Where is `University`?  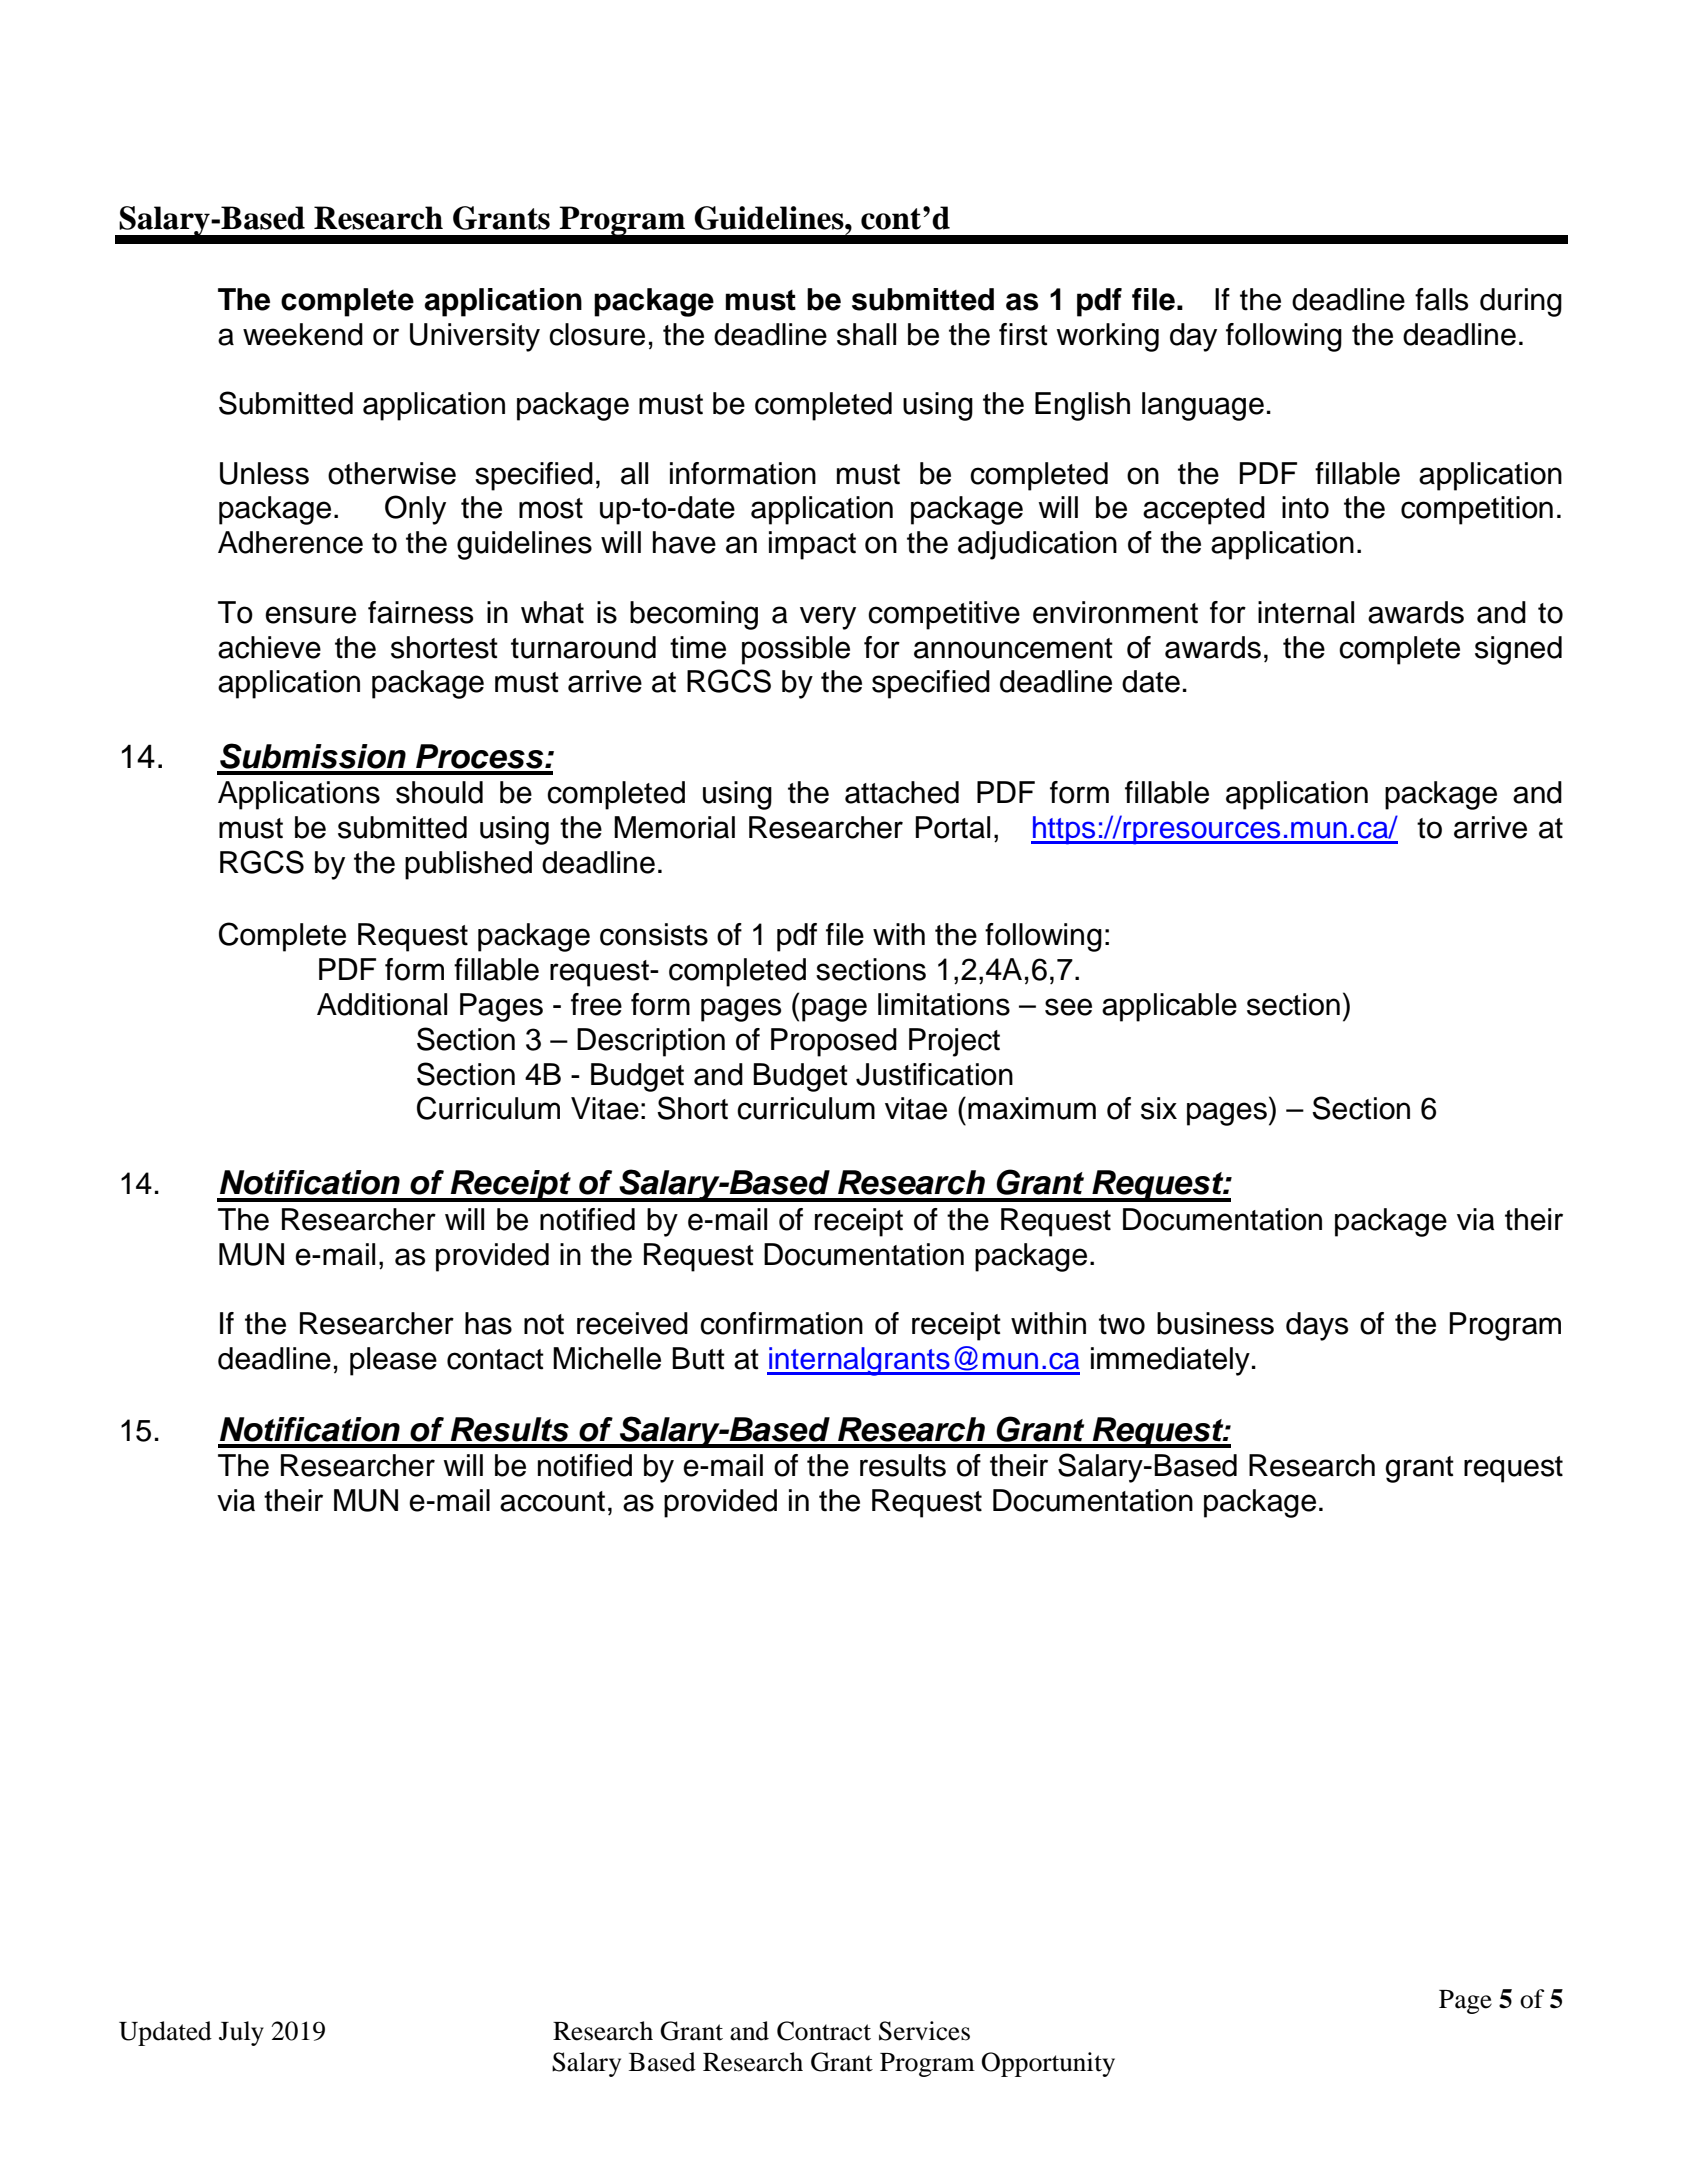
University is located at coordinates (475, 337).
